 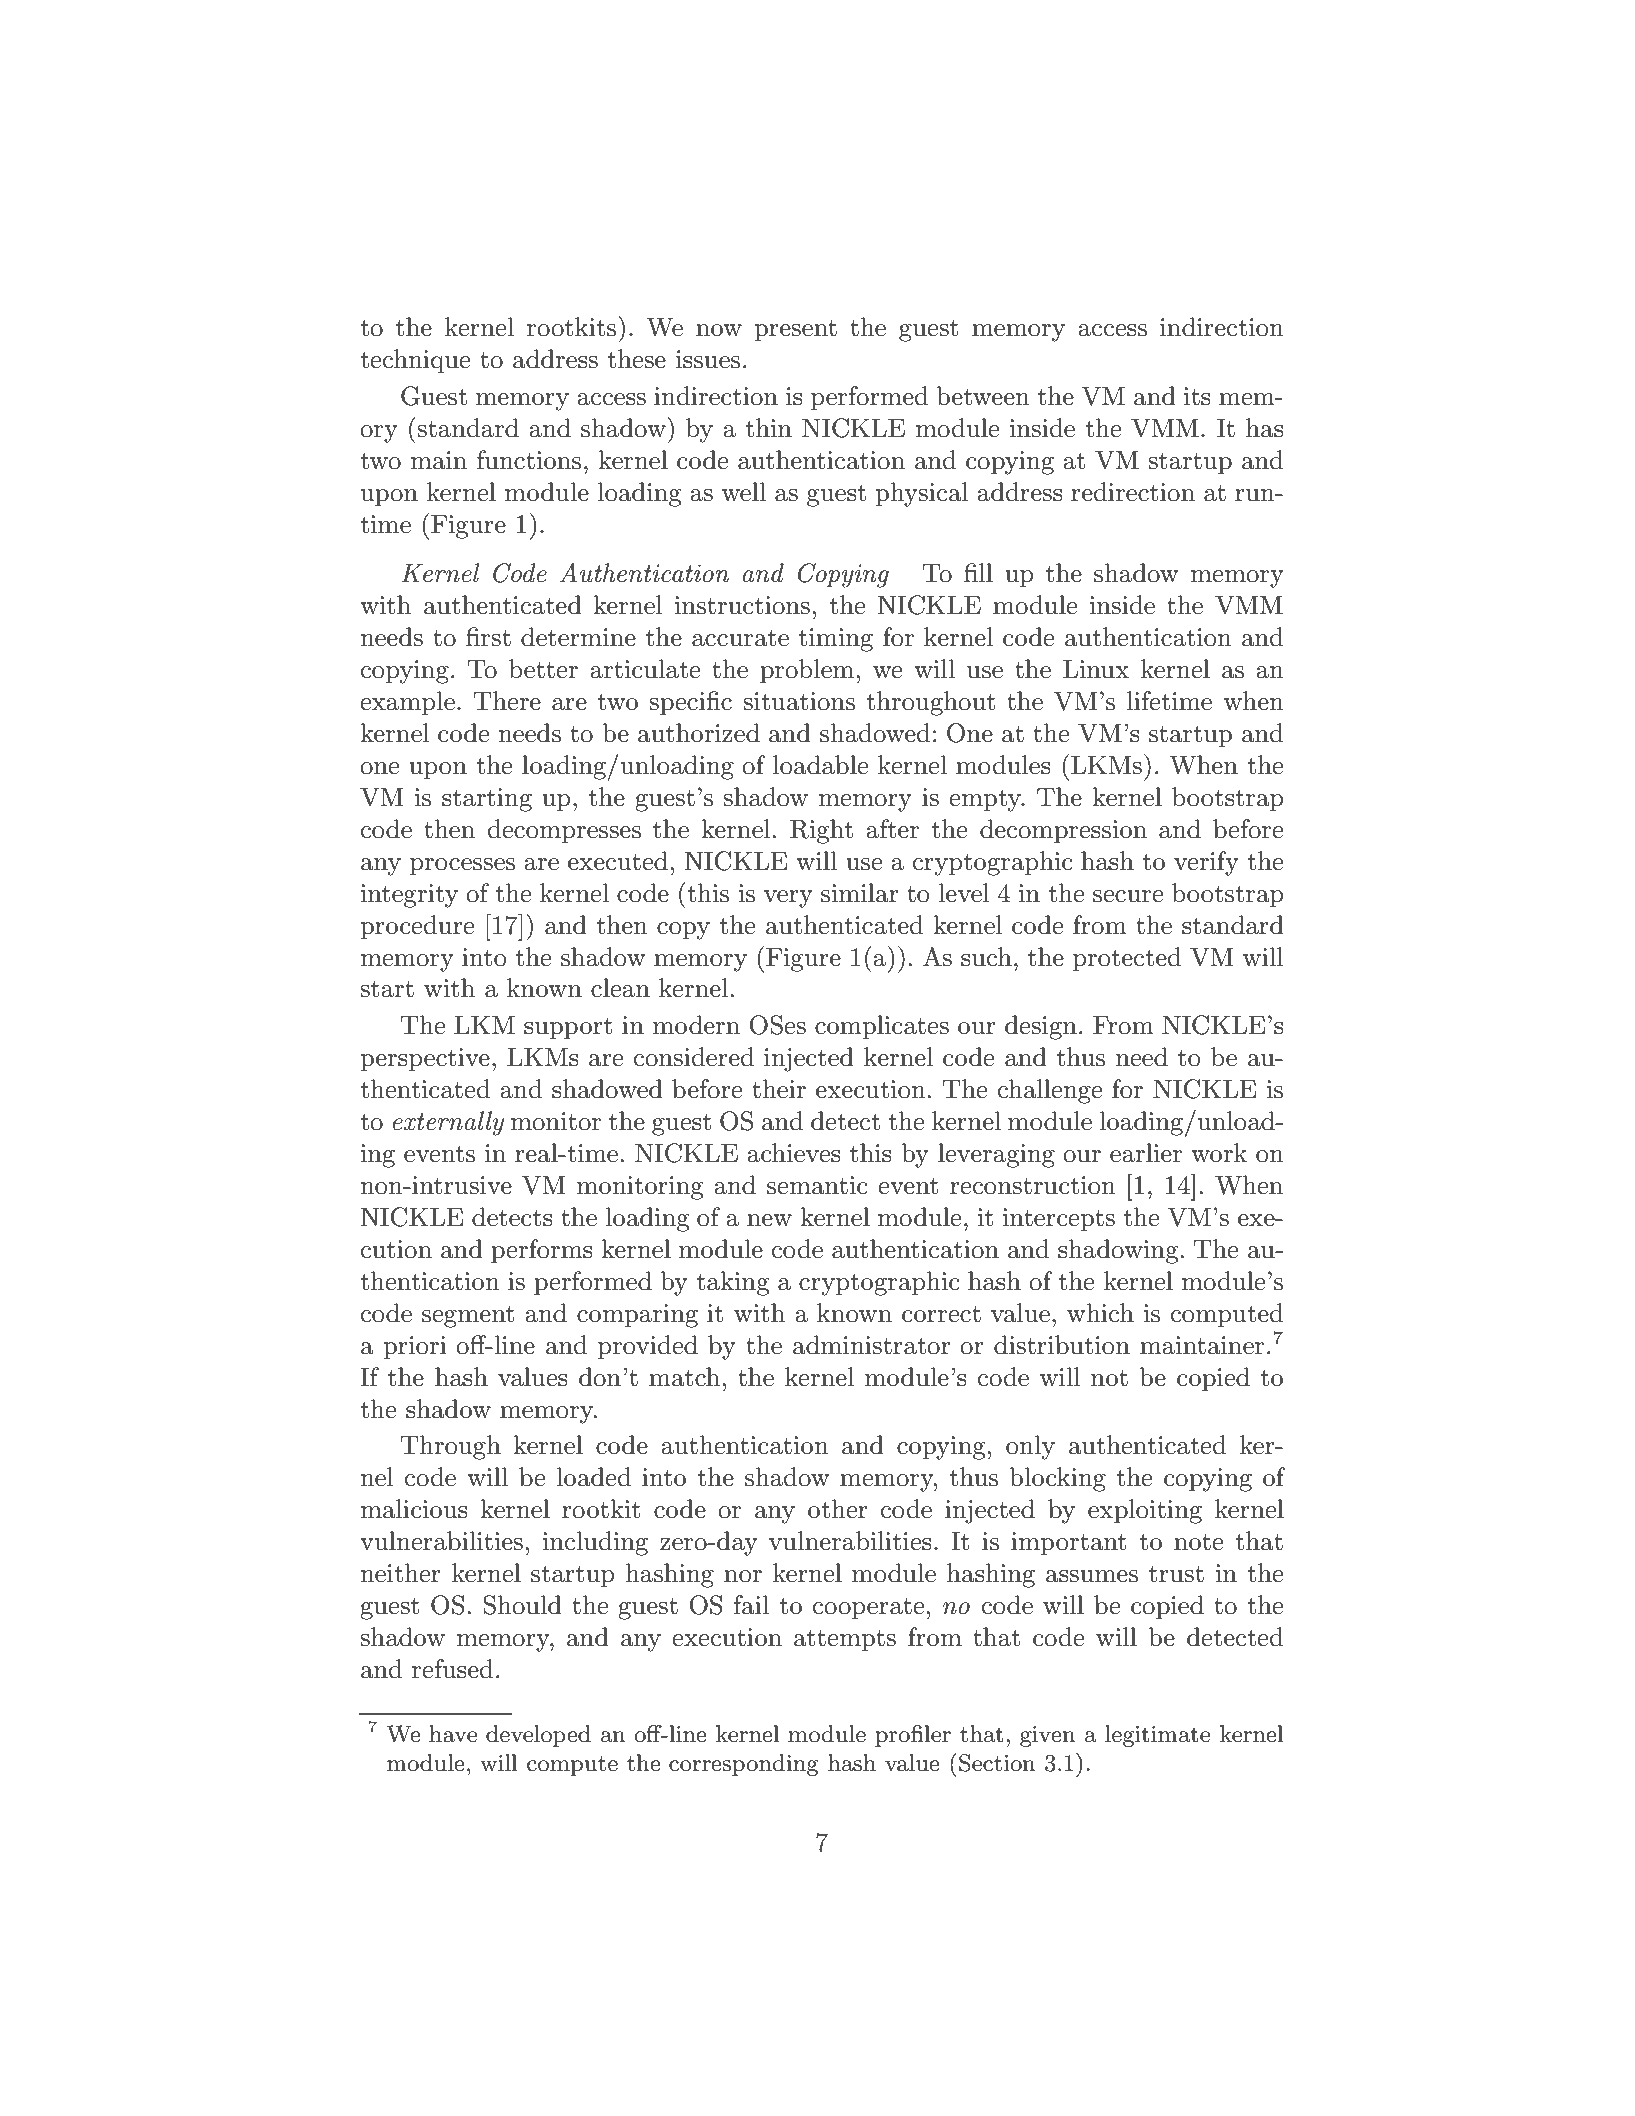 What do you see at coordinates (448, 1123) in the image?
I see `externally` at bounding box center [448, 1123].
